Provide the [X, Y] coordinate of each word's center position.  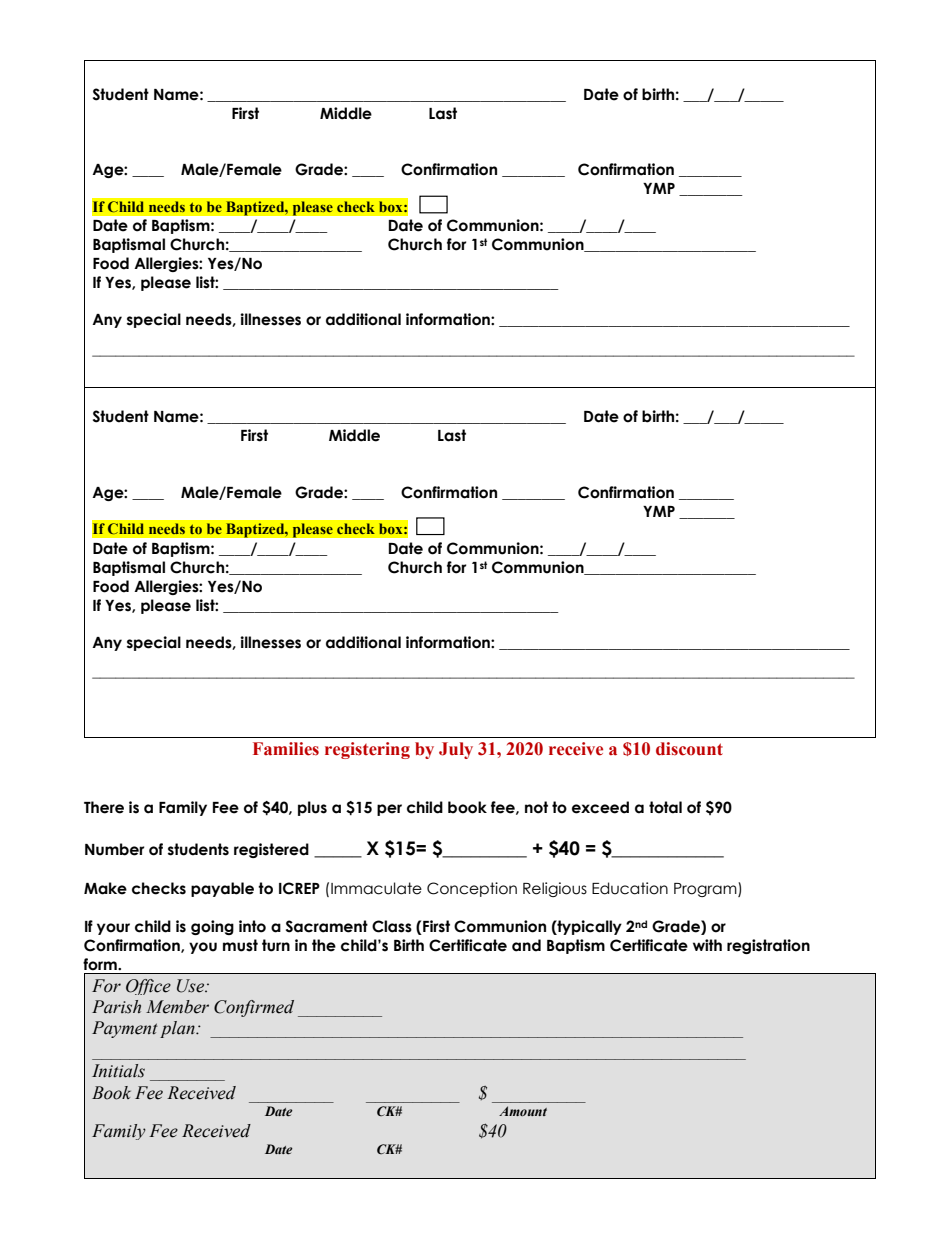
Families [286, 749]
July [456, 750]
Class [392, 926]
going [212, 927]
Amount [523, 1111]
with [707, 945]
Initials [118, 1071]
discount [689, 749]
